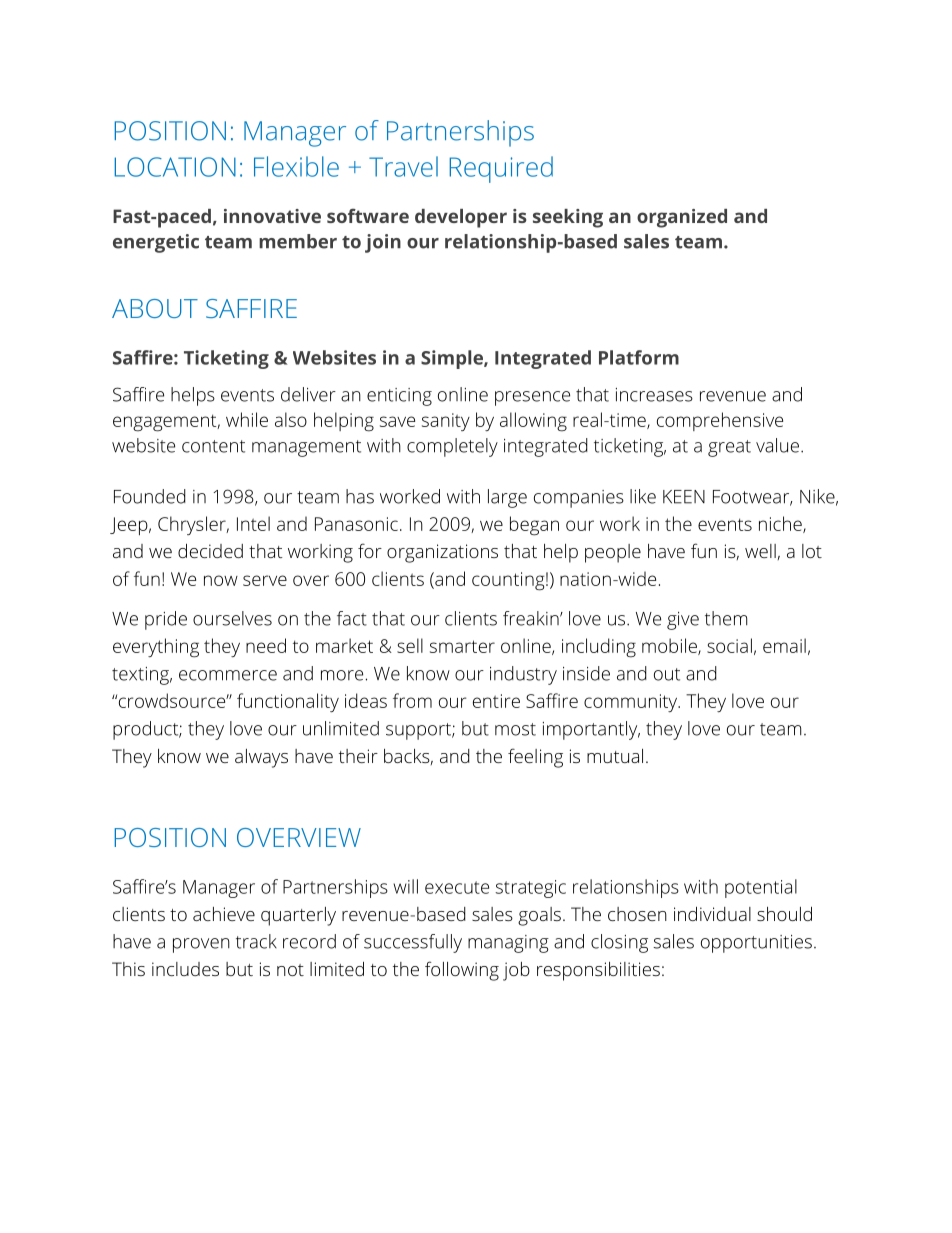  What do you see at coordinates (201, 945) in the screenshot?
I see `proven` at bounding box center [201, 945].
